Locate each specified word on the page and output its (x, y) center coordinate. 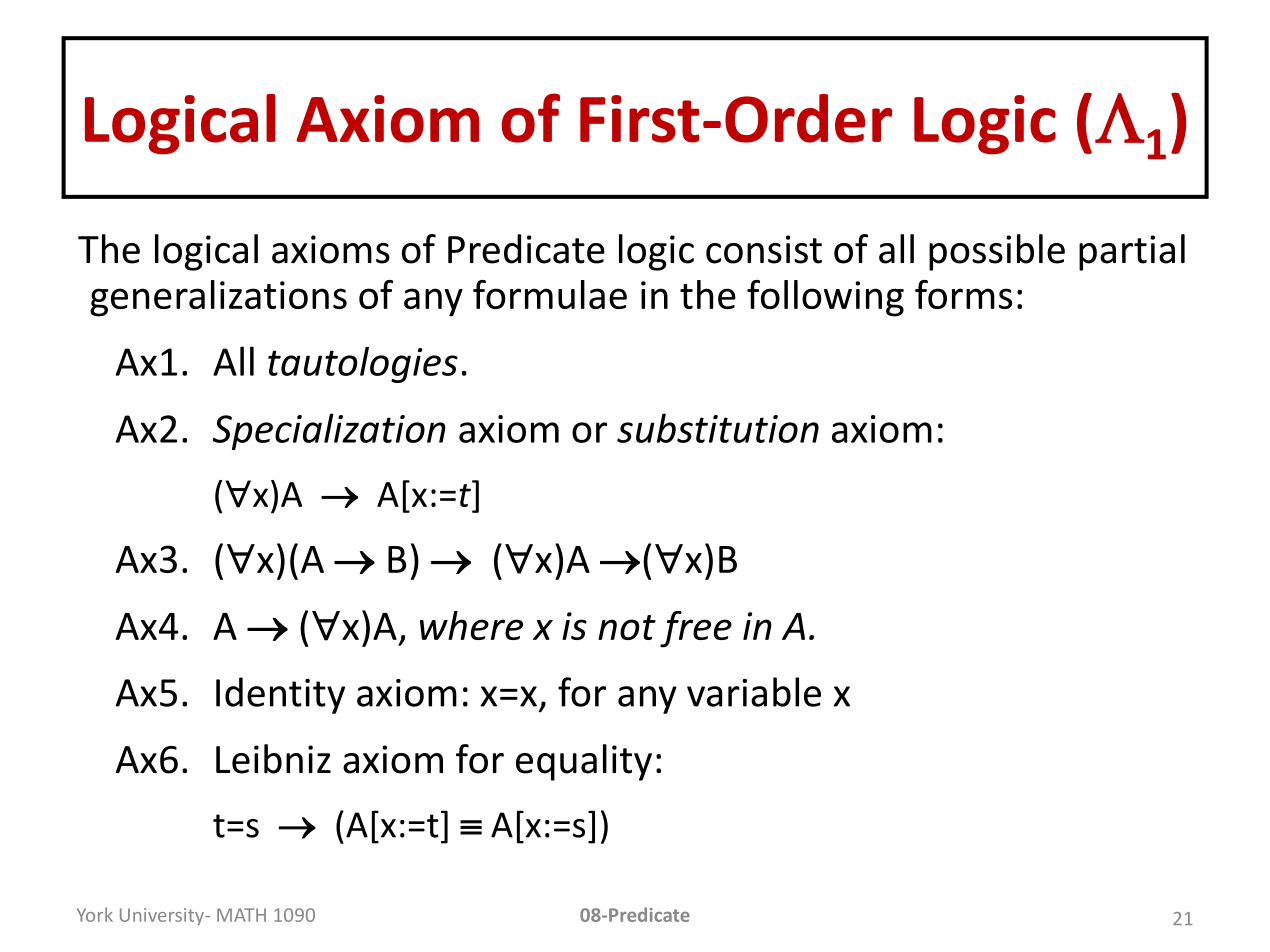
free (696, 629)
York (95, 914)
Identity (280, 695)
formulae (550, 294)
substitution (718, 428)
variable (754, 692)
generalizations (218, 298)
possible (997, 252)
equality (584, 762)
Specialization (329, 431)
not (627, 627)
